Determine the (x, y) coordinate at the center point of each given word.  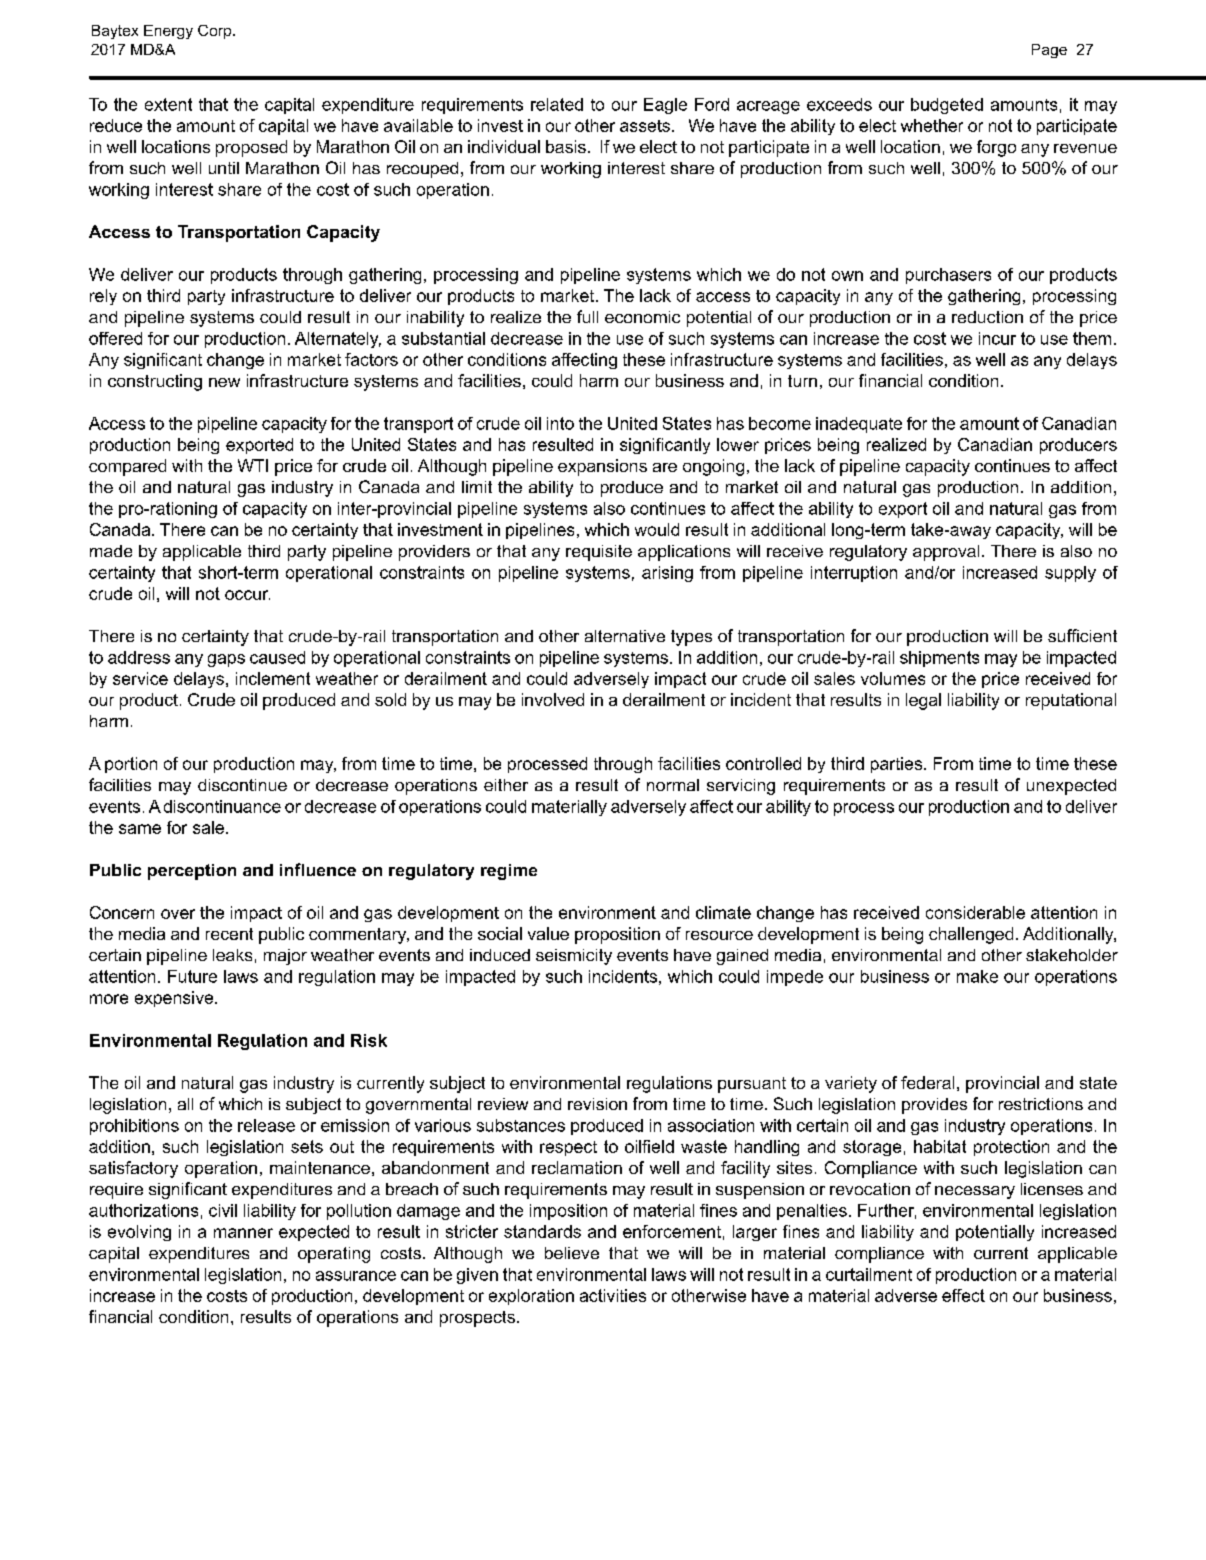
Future (192, 976)
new (224, 382)
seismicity (574, 957)
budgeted (947, 106)
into (560, 423)
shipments (939, 659)
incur (997, 338)
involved (553, 699)
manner (243, 1233)
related (557, 104)
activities (613, 1295)
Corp (216, 32)
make (977, 976)
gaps (226, 660)
